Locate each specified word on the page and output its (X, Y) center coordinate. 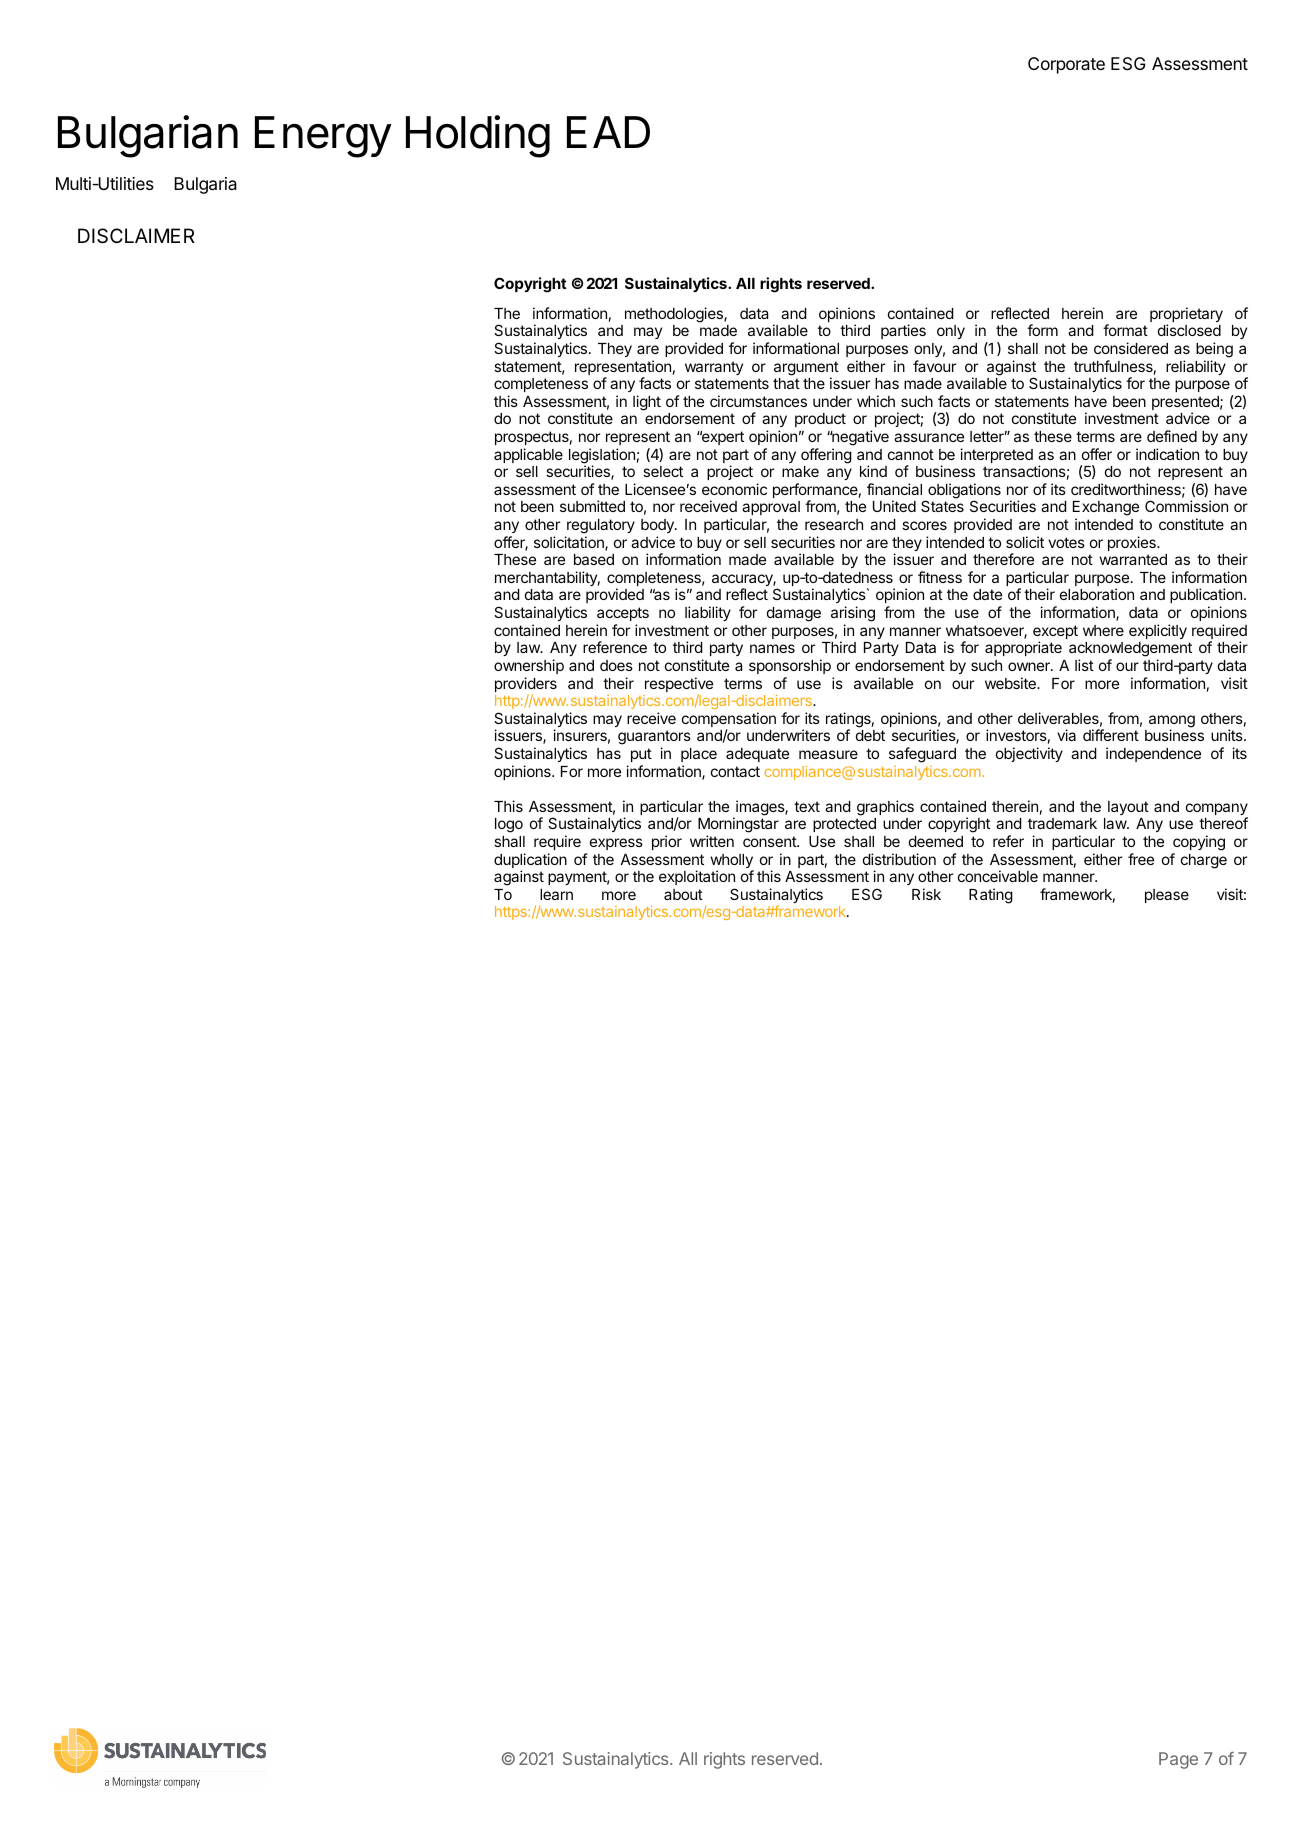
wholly (732, 862)
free (1141, 859)
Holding (478, 136)
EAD (608, 132)
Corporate (1066, 65)
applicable (528, 455)
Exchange (1106, 510)
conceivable (998, 876)
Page (1178, 1760)
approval (771, 508)
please (1167, 896)
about (683, 894)
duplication (530, 862)
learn (556, 894)
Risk (926, 894)
